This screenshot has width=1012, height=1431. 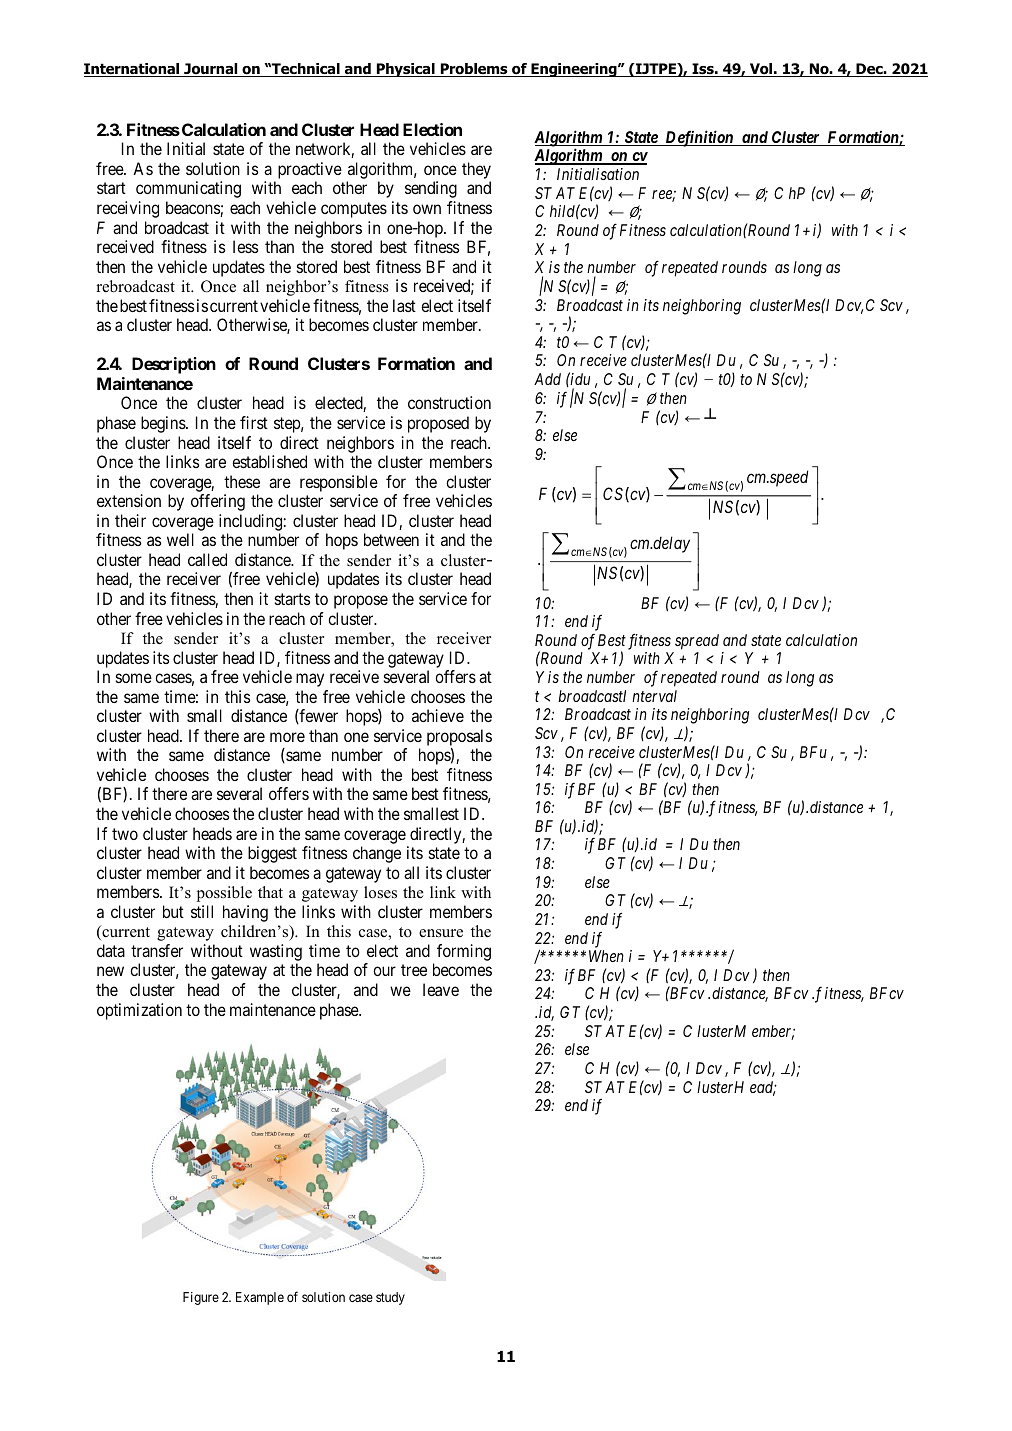 What do you see at coordinates (474, 70) in the screenshot?
I see `Problems` at bounding box center [474, 70].
